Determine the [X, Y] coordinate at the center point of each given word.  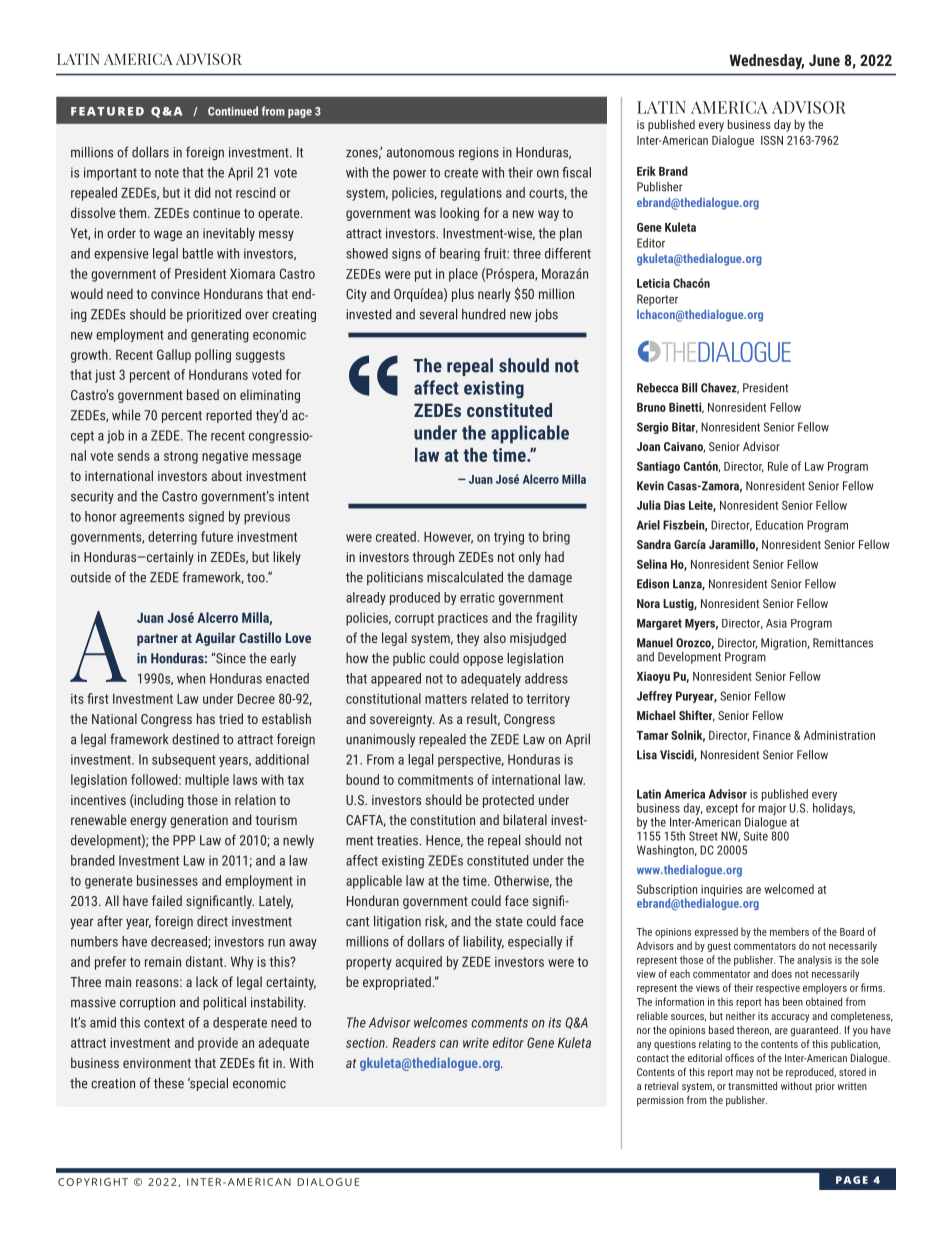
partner [157, 640]
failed [167, 900]
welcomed [789, 889]
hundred [484, 314]
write [476, 1043]
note [167, 173]
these [169, 1083]
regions [479, 153]
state [509, 922]
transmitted [752, 1086]
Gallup [174, 356]
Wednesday [766, 62]
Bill [689, 388]
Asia [776, 623]
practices [463, 619]
